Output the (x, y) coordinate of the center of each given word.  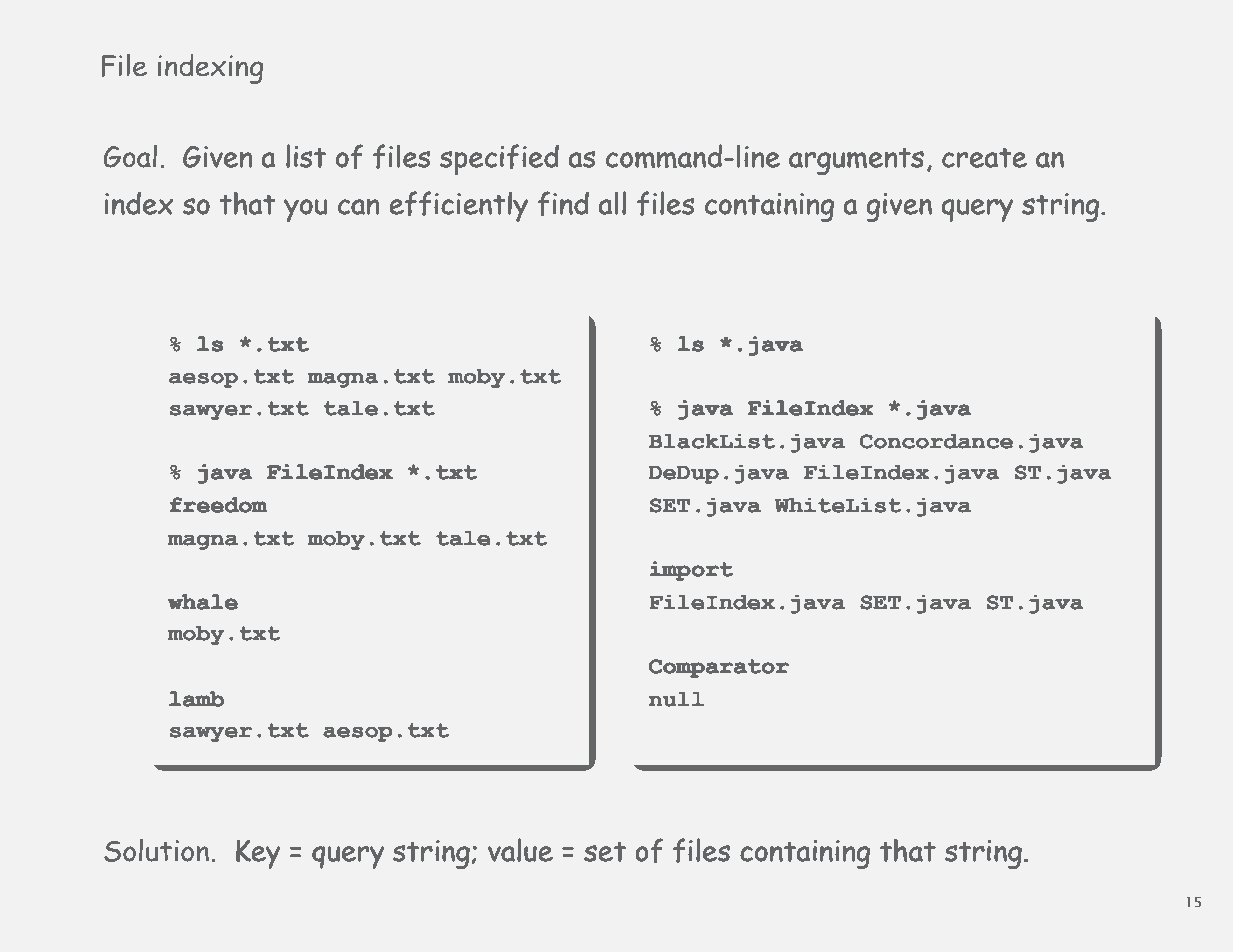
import (691, 571)
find (563, 203)
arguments (856, 161)
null (676, 699)
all (612, 203)
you (305, 210)
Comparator (719, 668)
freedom (218, 505)
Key (258, 854)
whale (203, 602)
